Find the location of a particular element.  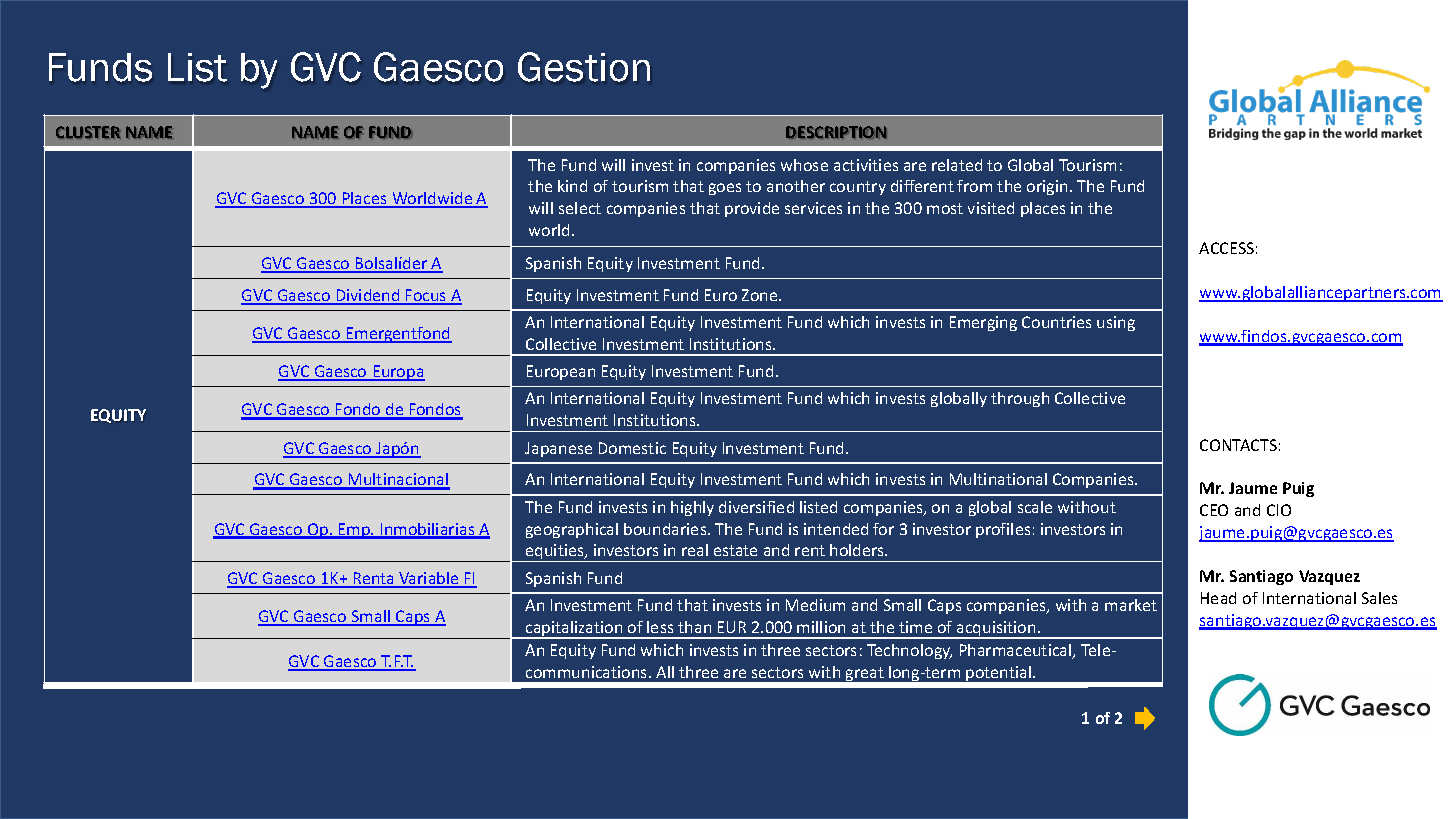

geographical is located at coordinates (572, 530).
